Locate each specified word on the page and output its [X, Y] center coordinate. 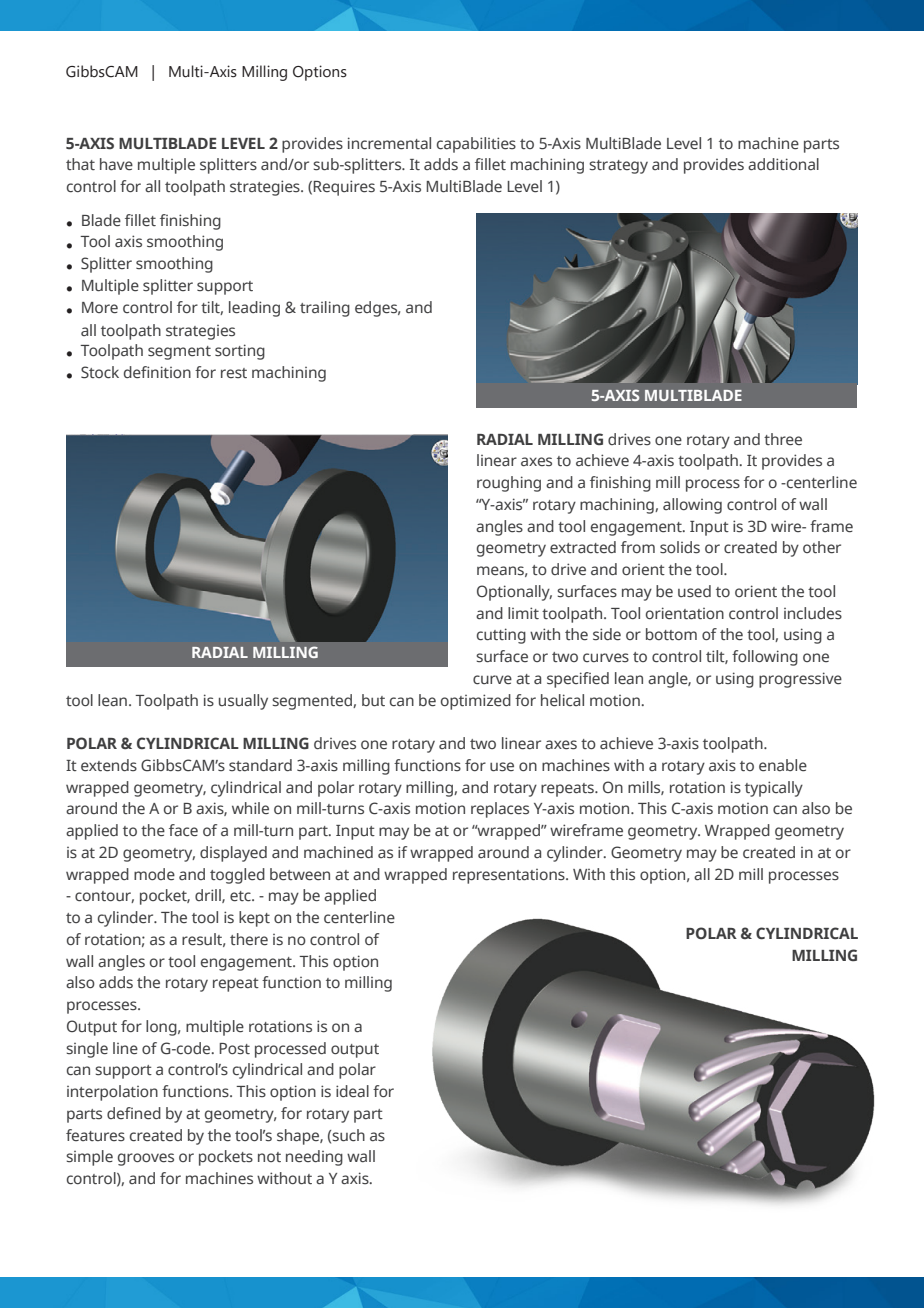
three [783, 439]
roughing [509, 484]
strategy [618, 167]
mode [154, 874]
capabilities [476, 145]
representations [510, 876]
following [765, 658]
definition [157, 372]
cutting [501, 636]
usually [243, 702]
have [116, 164]
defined [134, 1113]
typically [774, 789]
